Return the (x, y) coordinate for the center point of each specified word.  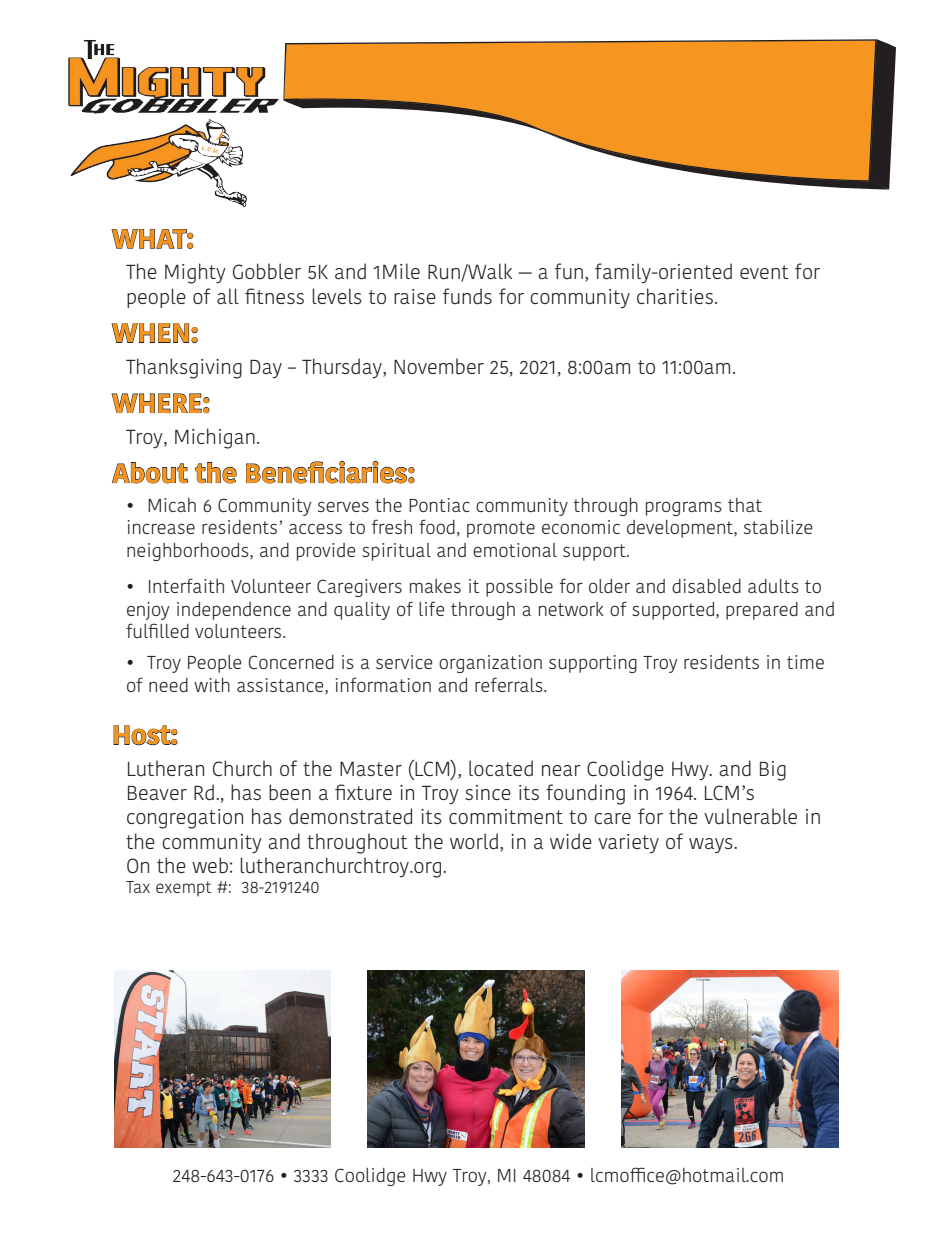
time (805, 662)
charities (675, 296)
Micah (172, 505)
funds (467, 296)
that (745, 505)
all (228, 296)
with (212, 685)
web (210, 865)
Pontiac (439, 505)
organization (490, 664)
